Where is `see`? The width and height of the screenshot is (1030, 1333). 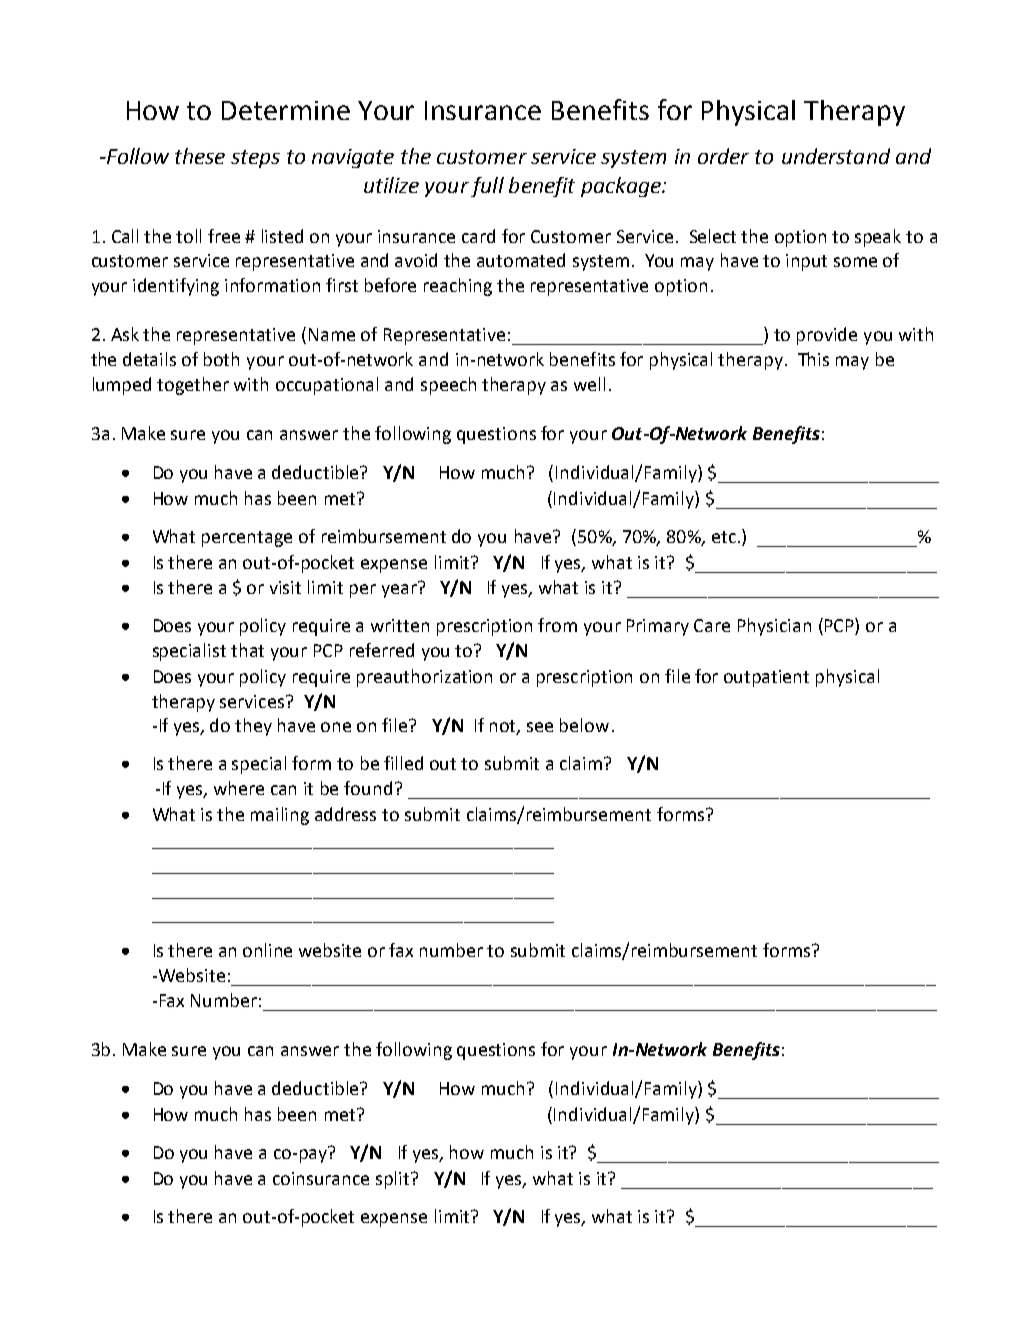 see is located at coordinates (540, 727).
